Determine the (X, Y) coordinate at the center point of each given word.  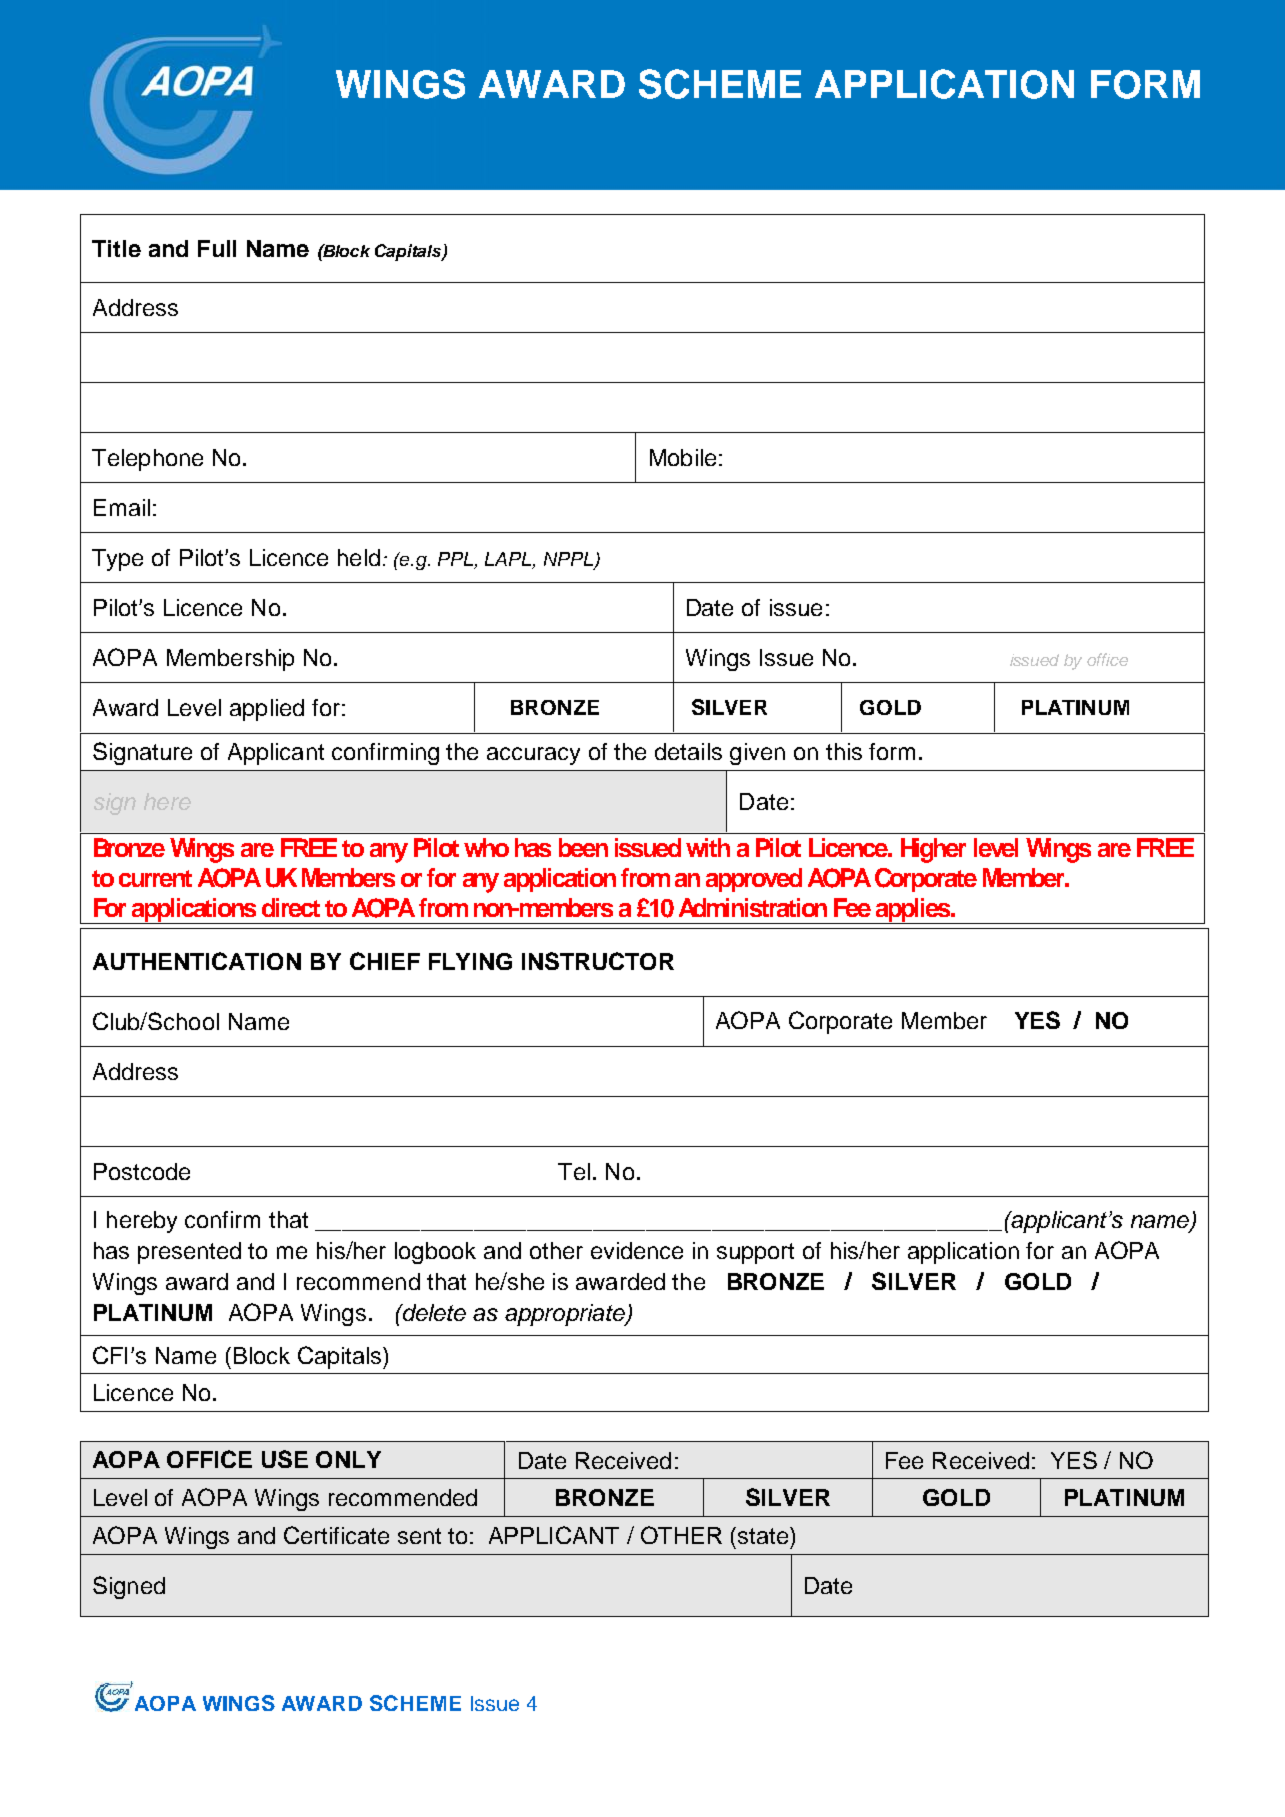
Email (122, 507)
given (757, 754)
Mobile (683, 457)
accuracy (533, 756)
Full (217, 248)
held (359, 557)
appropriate (566, 1315)
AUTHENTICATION (197, 961)
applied (267, 710)
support (755, 1253)
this (844, 751)
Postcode (142, 1171)
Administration (753, 907)
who (486, 847)
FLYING (470, 961)
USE (285, 1459)
